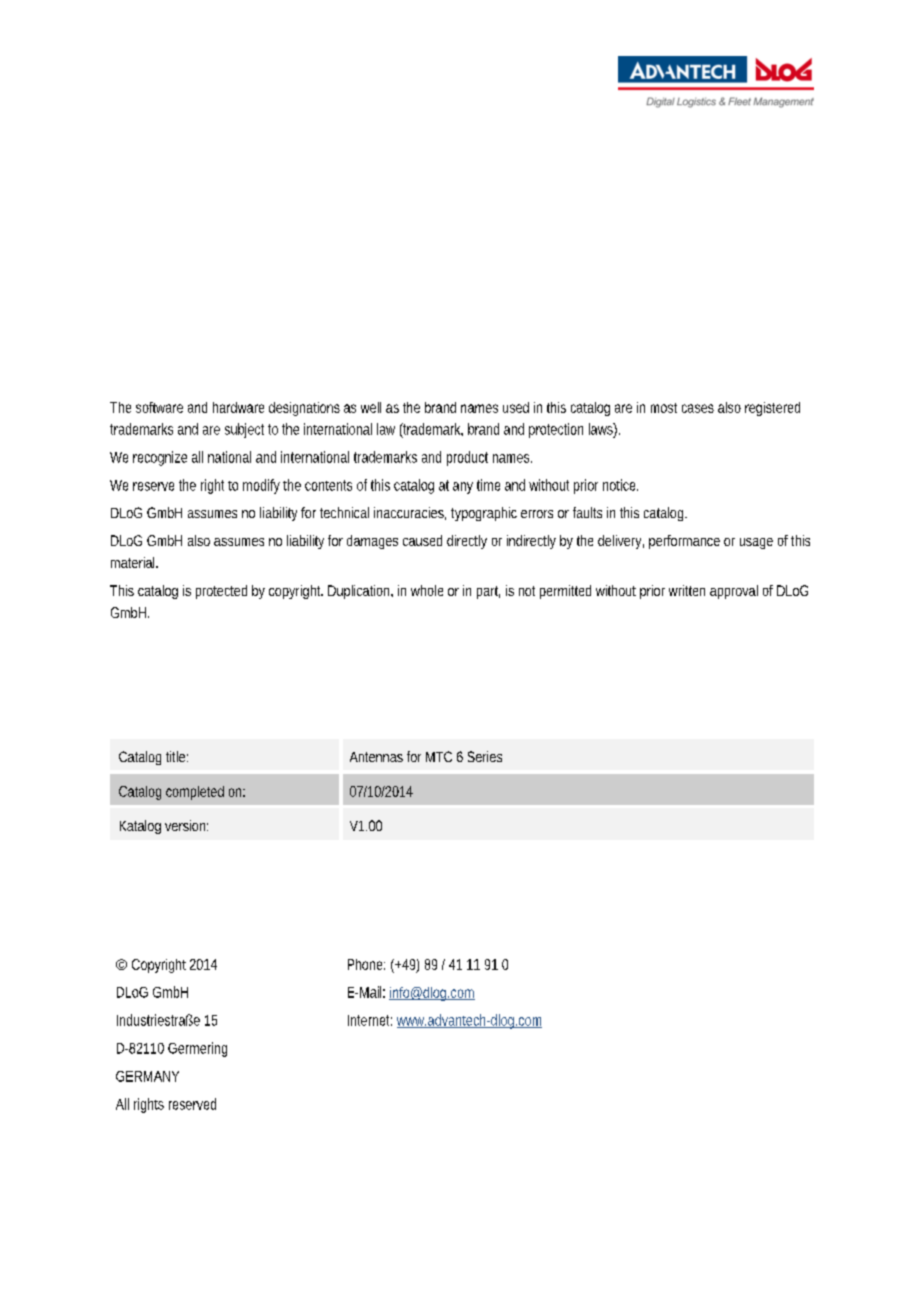 The image size is (924, 1308). Describe the element at coordinates (147, 1076) in the screenshot. I see `GERMANY` at that location.
